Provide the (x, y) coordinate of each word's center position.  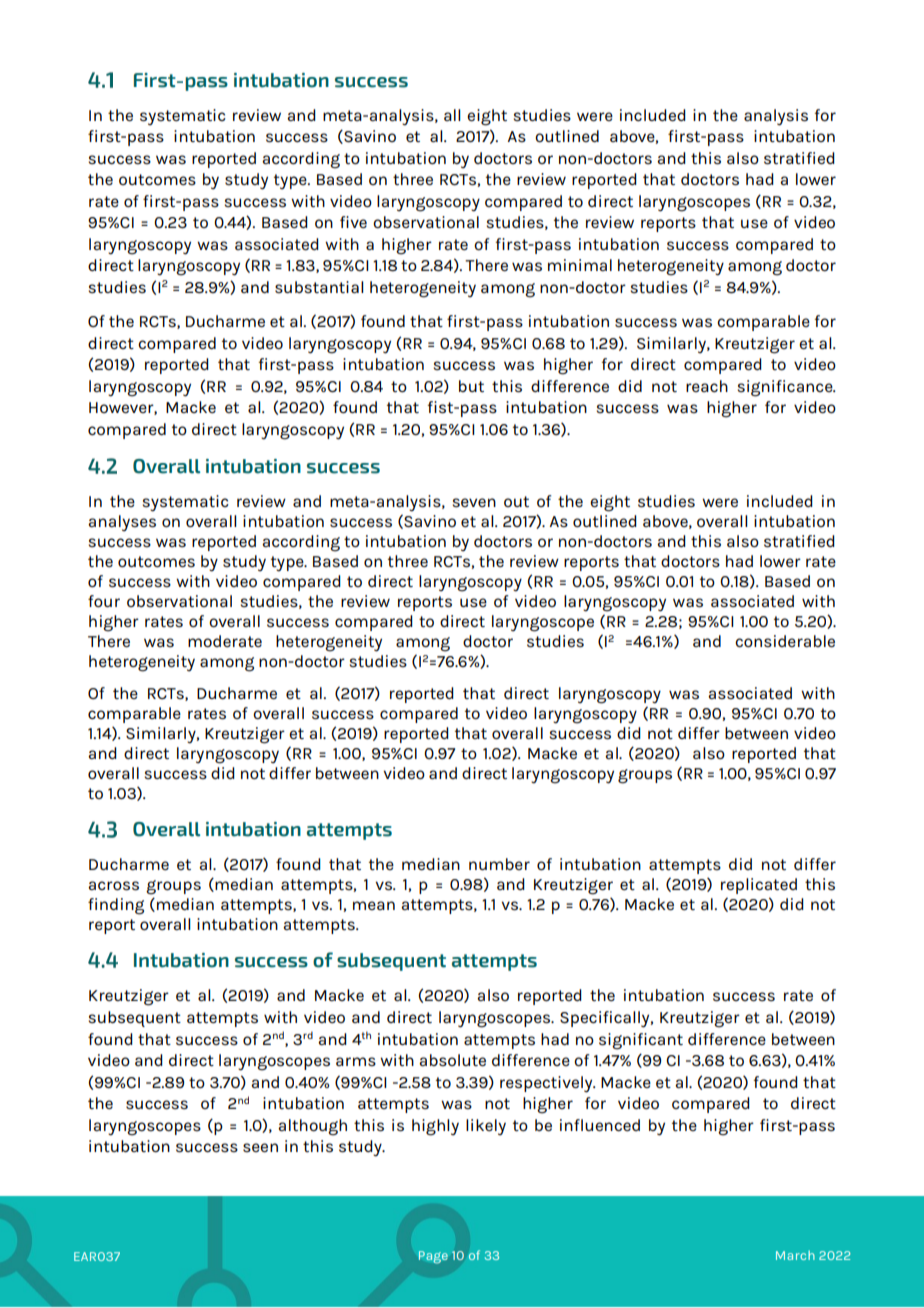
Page (433, 1257)
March (795, 1255)
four (104, 601)
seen (260, 1147)
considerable (785, 641)
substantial (319, 287)
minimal (580, 265)
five (353, 222)
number (499, 864)
